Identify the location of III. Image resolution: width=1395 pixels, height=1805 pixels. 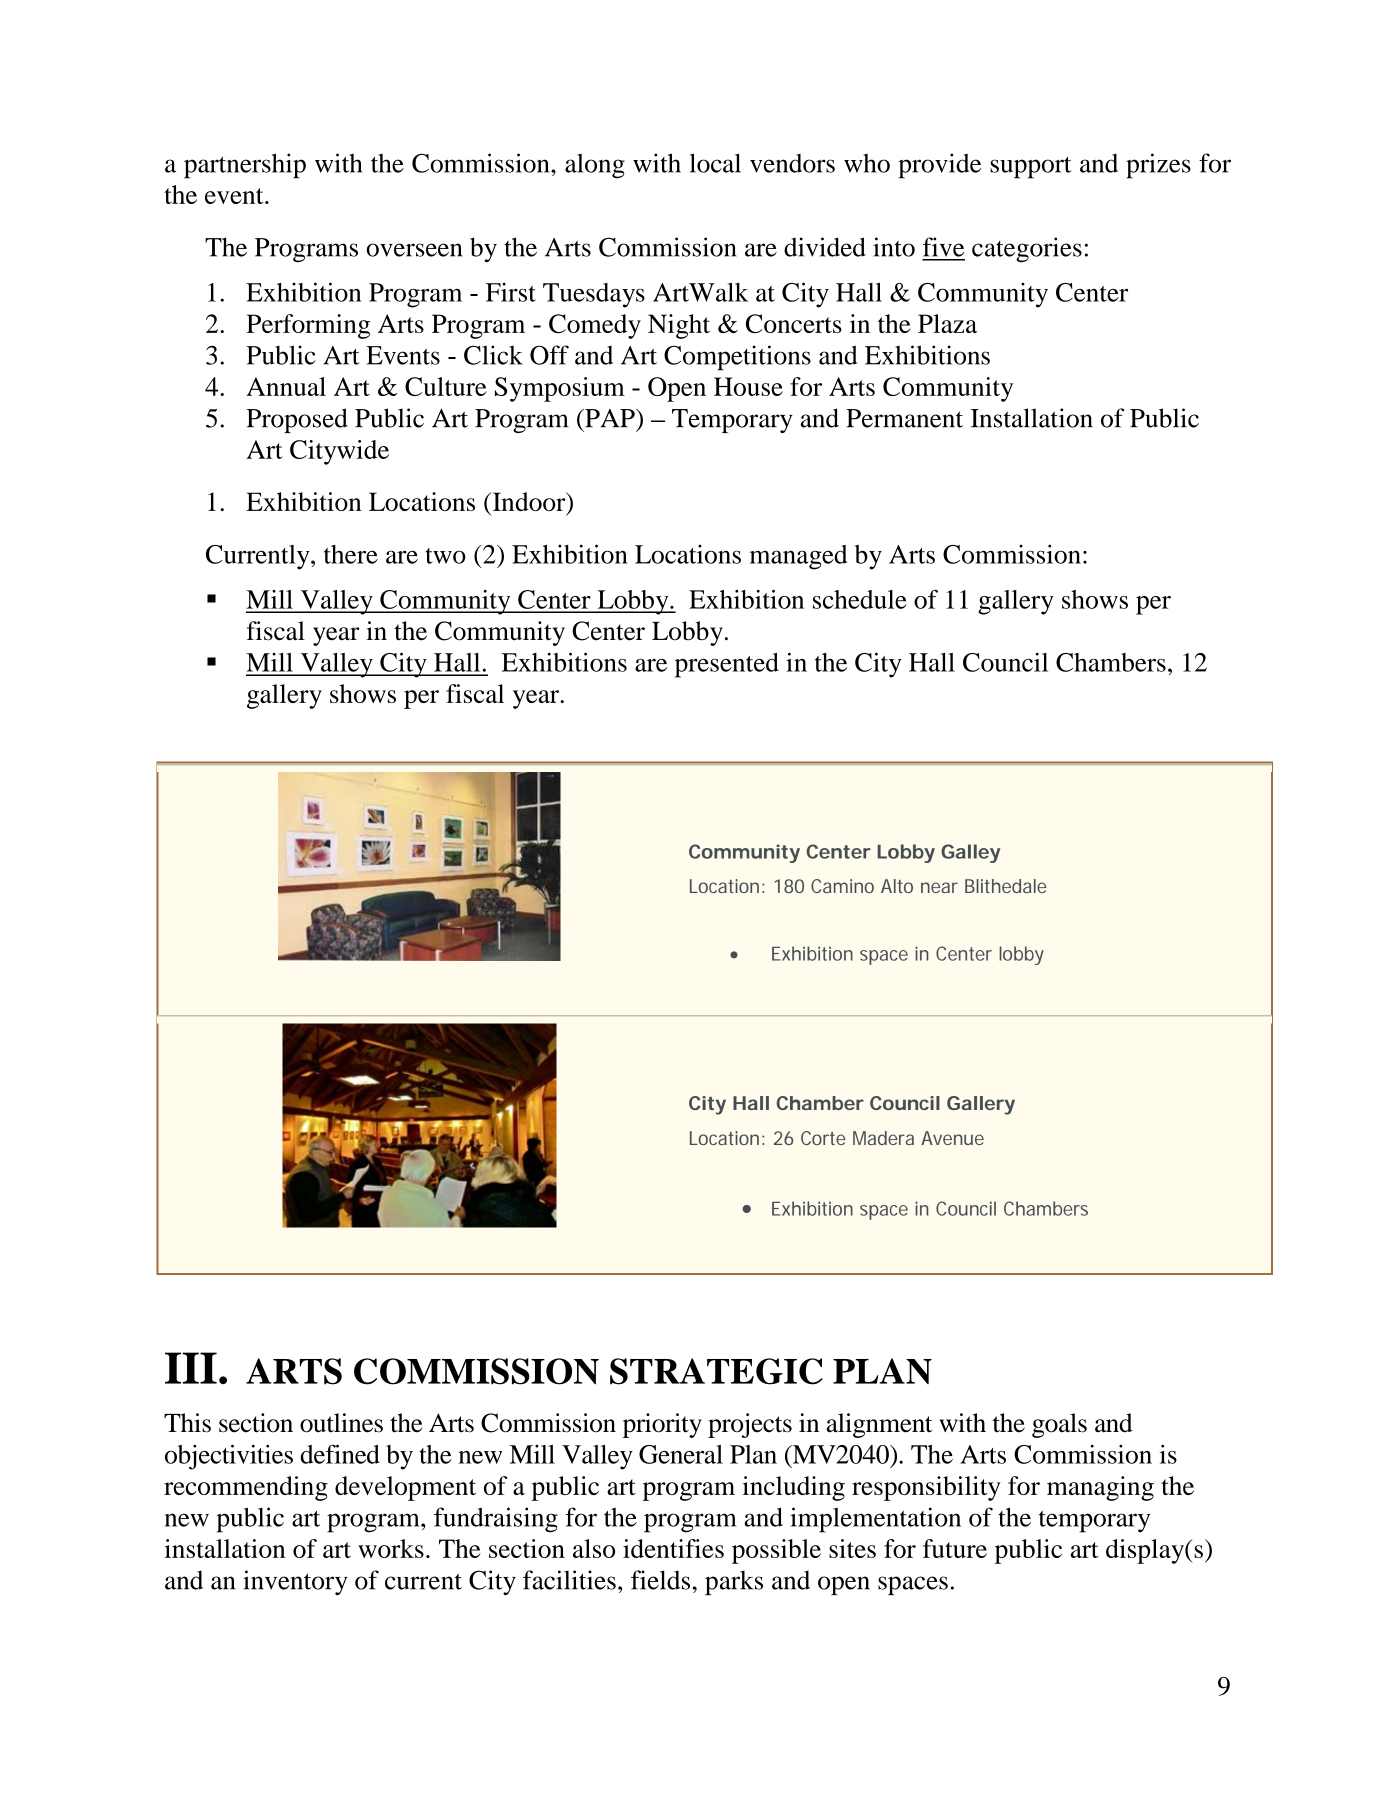
(191, 1368).
